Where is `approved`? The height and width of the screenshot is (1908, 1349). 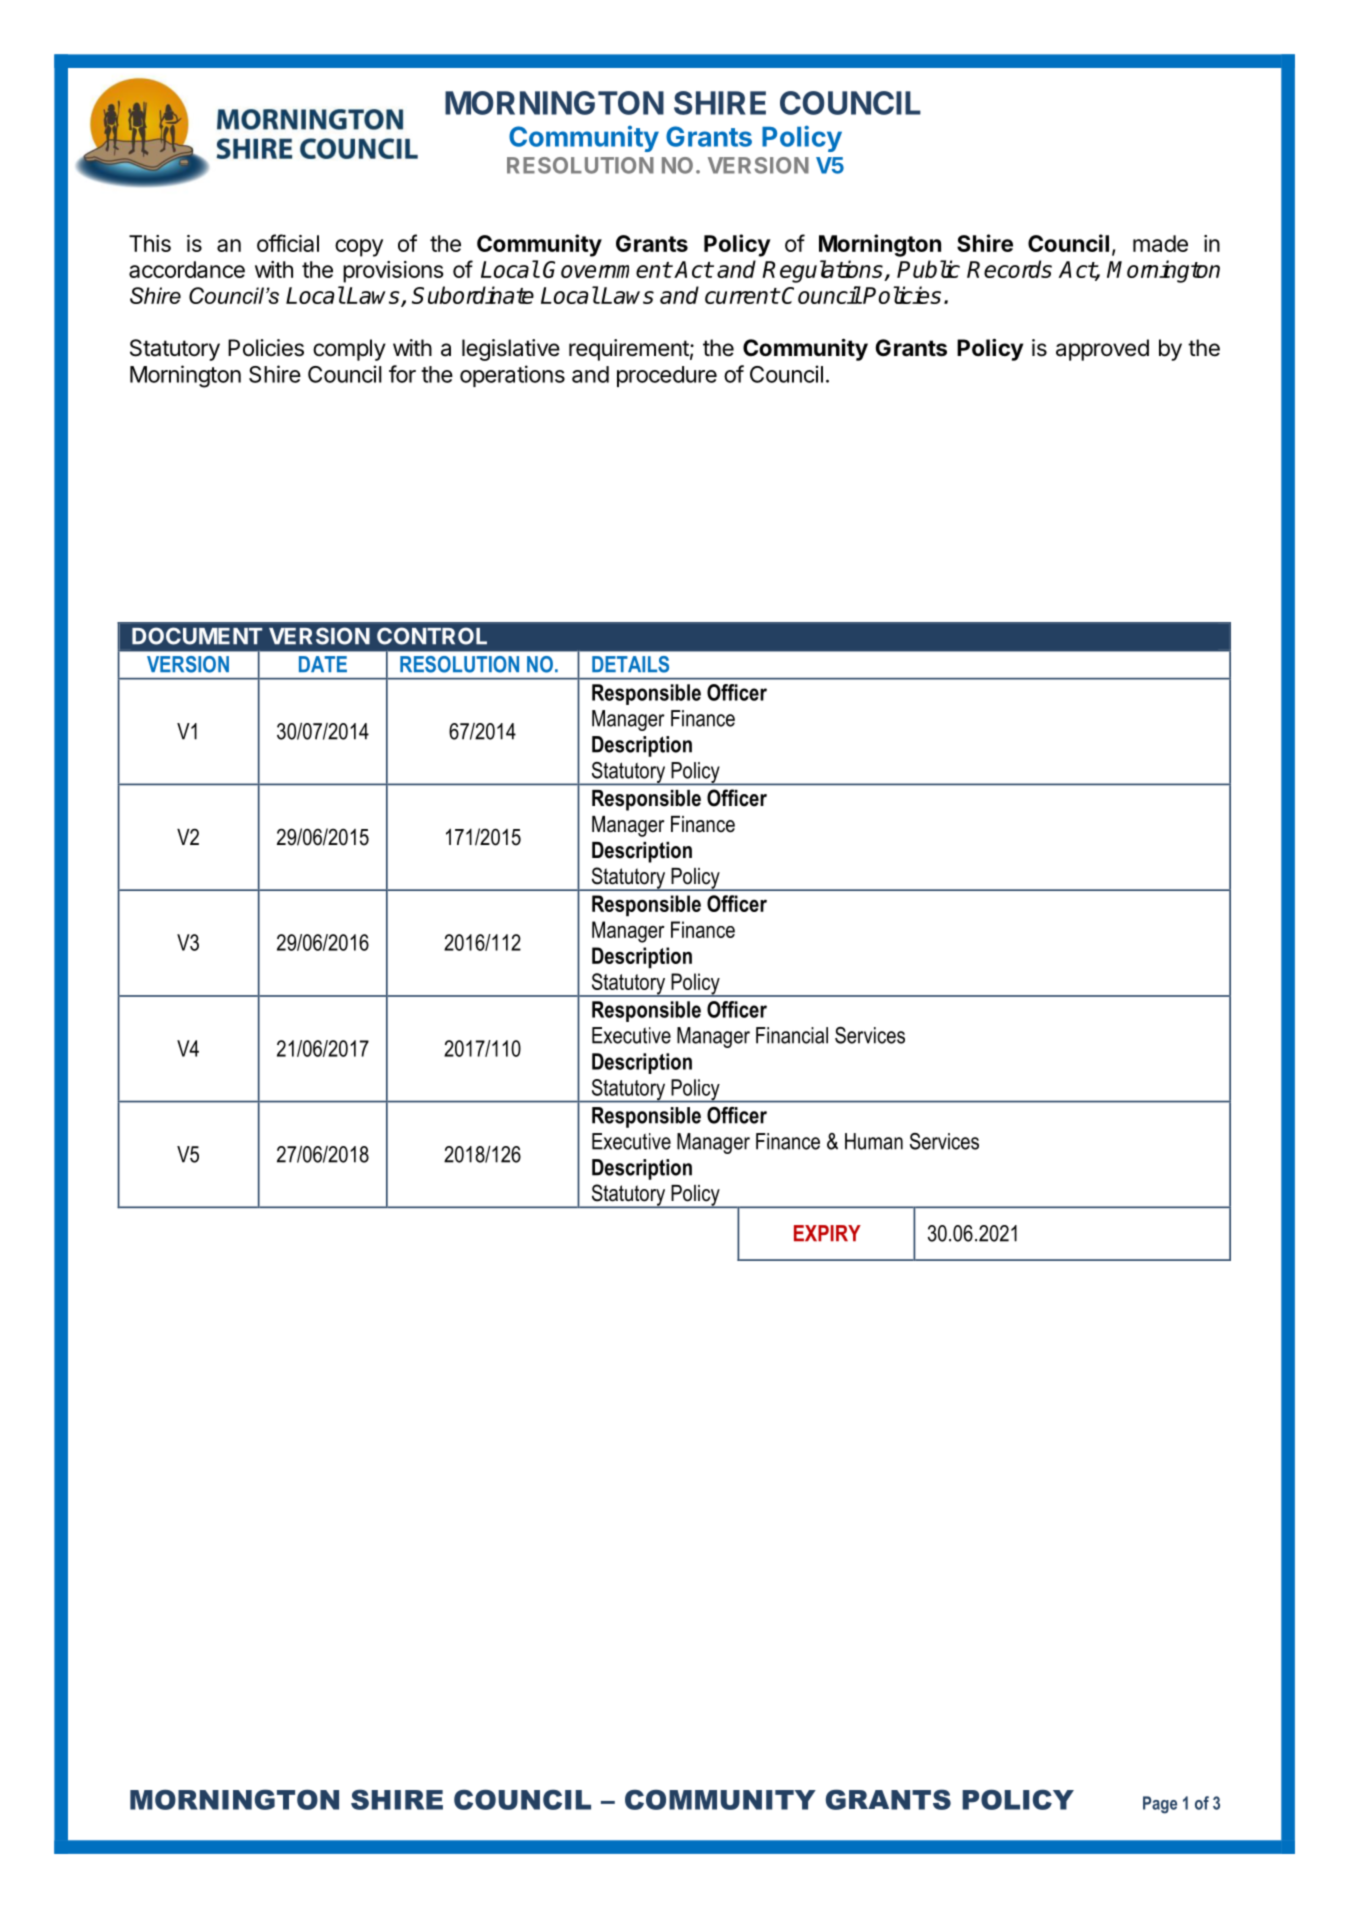 approved is located at coordinates (1102, 350).
